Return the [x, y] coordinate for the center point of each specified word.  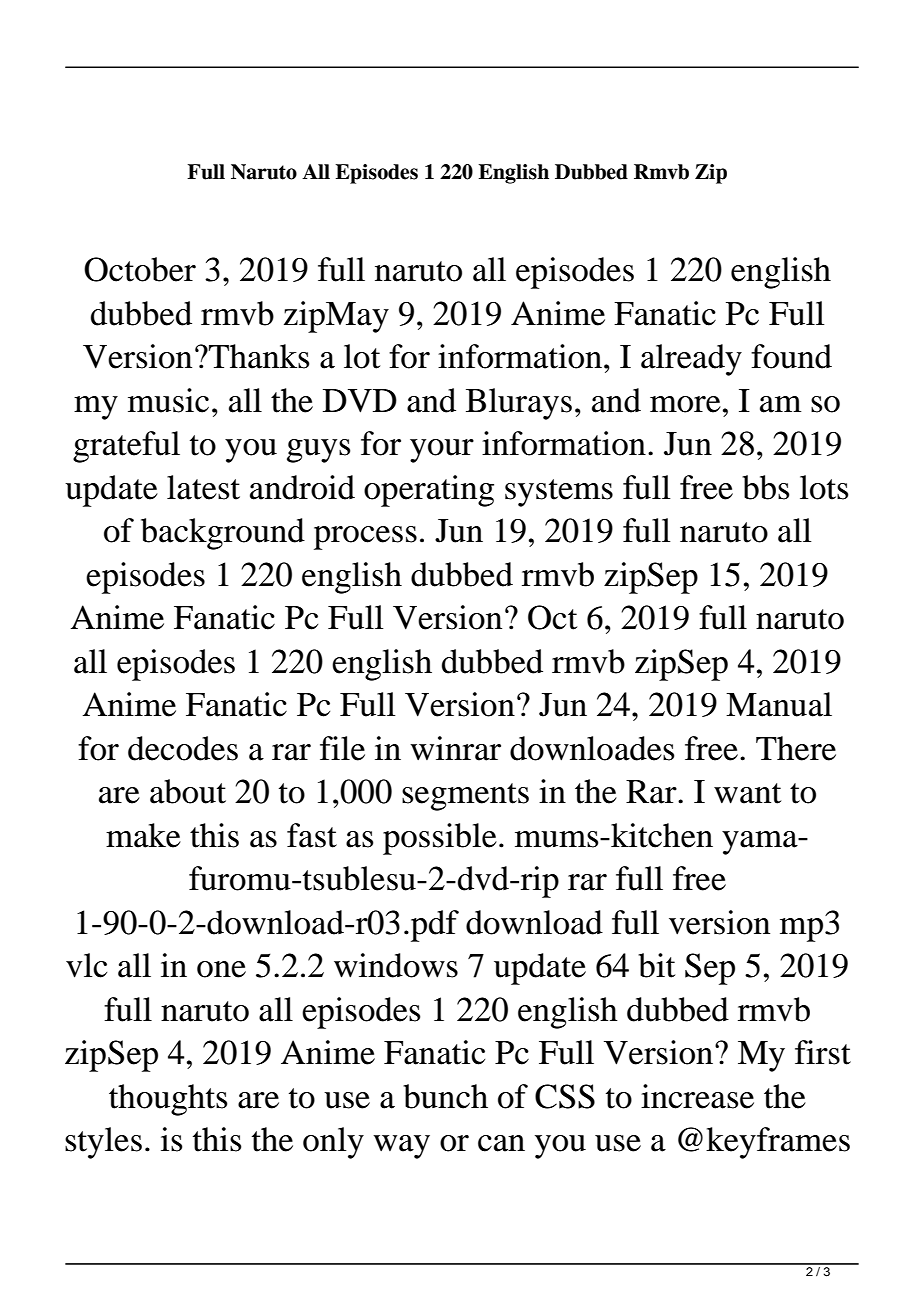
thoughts [168, 1100]
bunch [445, 1096]
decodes [183, 748]
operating [429, 491]
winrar [455, 748]
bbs [765, 487]
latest [203, 487]
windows [396, 965]
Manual [779, 704]
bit [656, 965]
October [140, 269]
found [791, 356]
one [221, 969]
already [691, 360]
